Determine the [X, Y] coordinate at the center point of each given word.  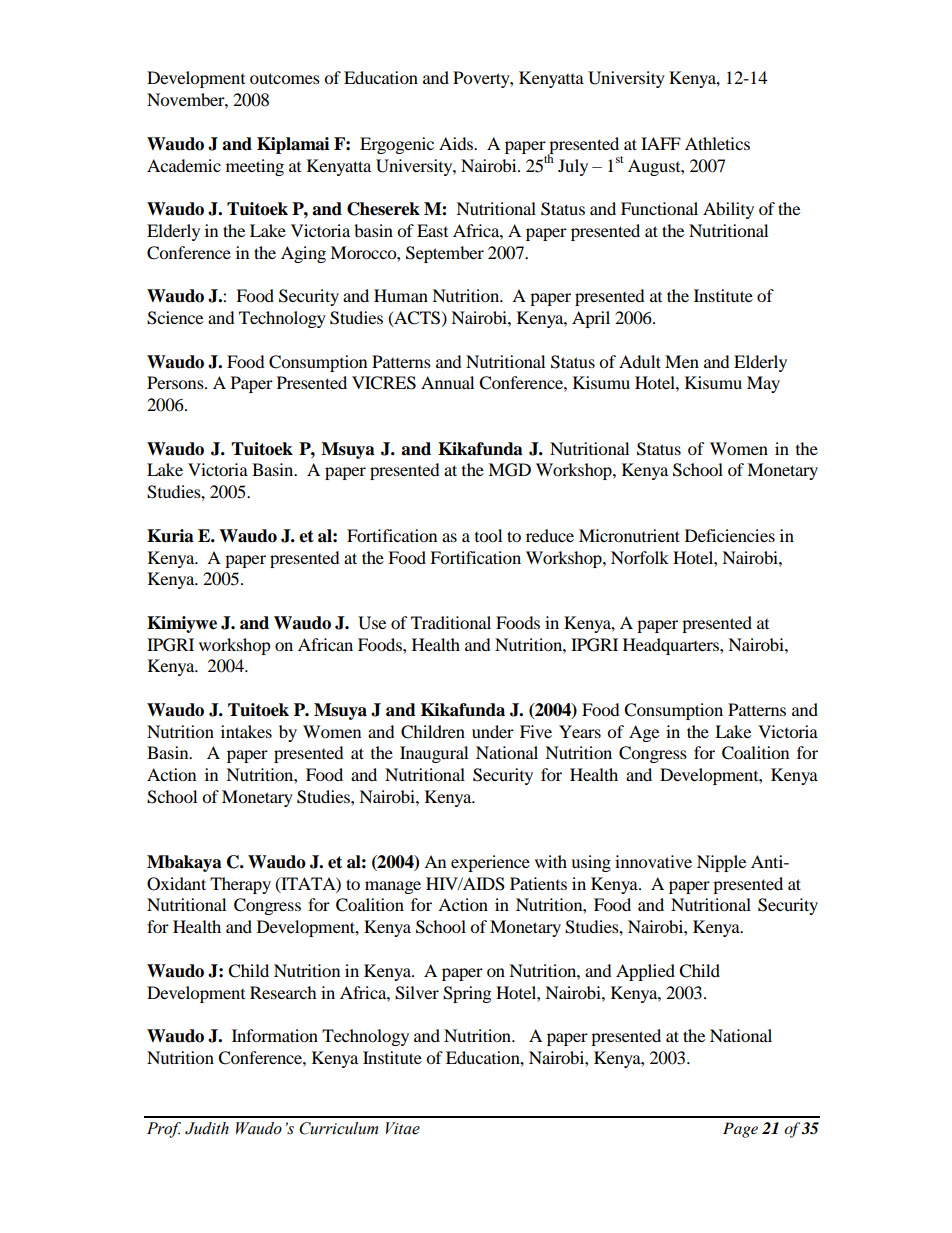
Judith [207, 1128]
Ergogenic [397, 145]
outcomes [285, 78]
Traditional [451, 622]
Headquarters [672, 646]
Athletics [717, 143]
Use [372, 623]
